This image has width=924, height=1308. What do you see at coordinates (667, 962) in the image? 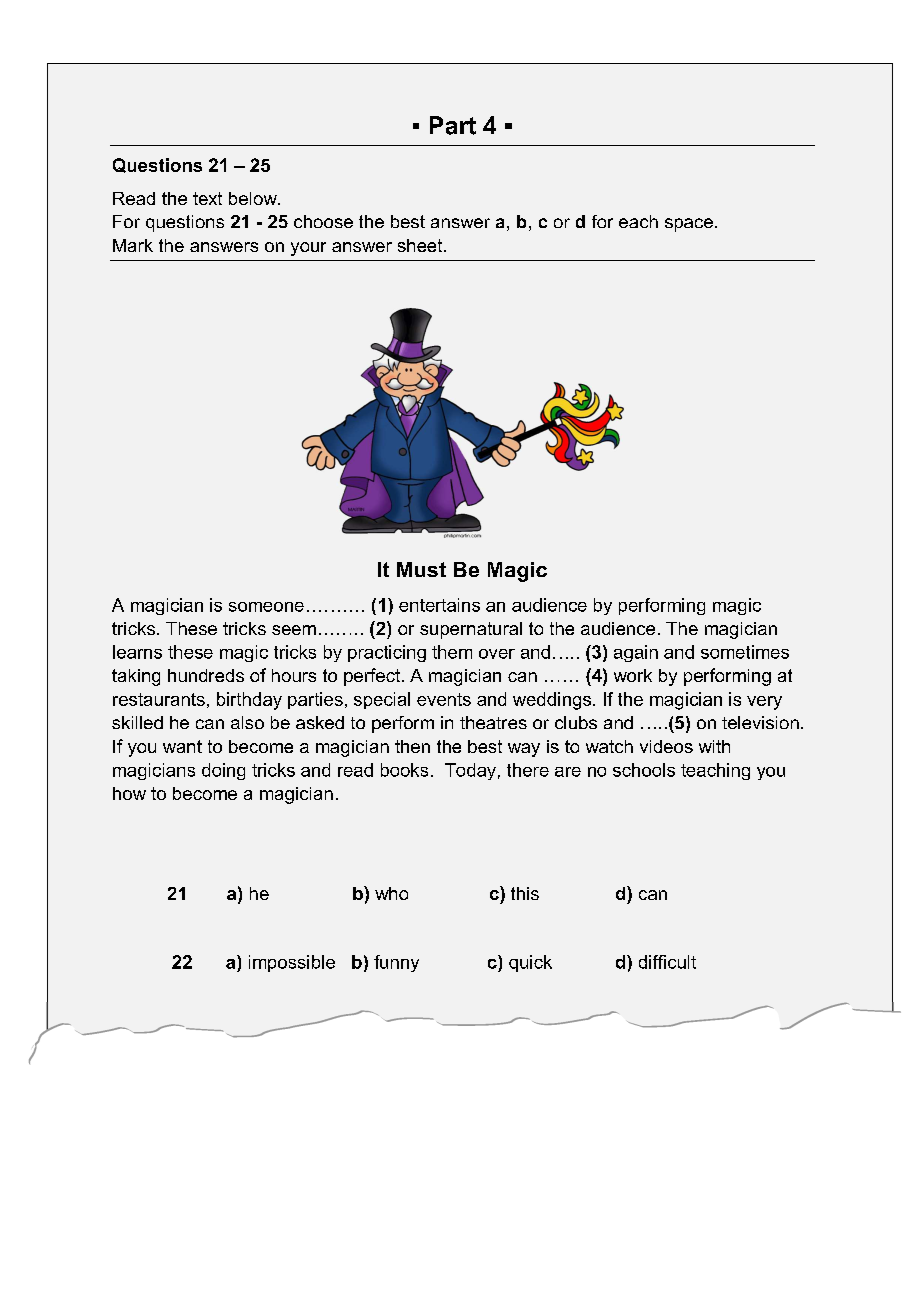
I see `difficult` at bounding box center [667, 962].
